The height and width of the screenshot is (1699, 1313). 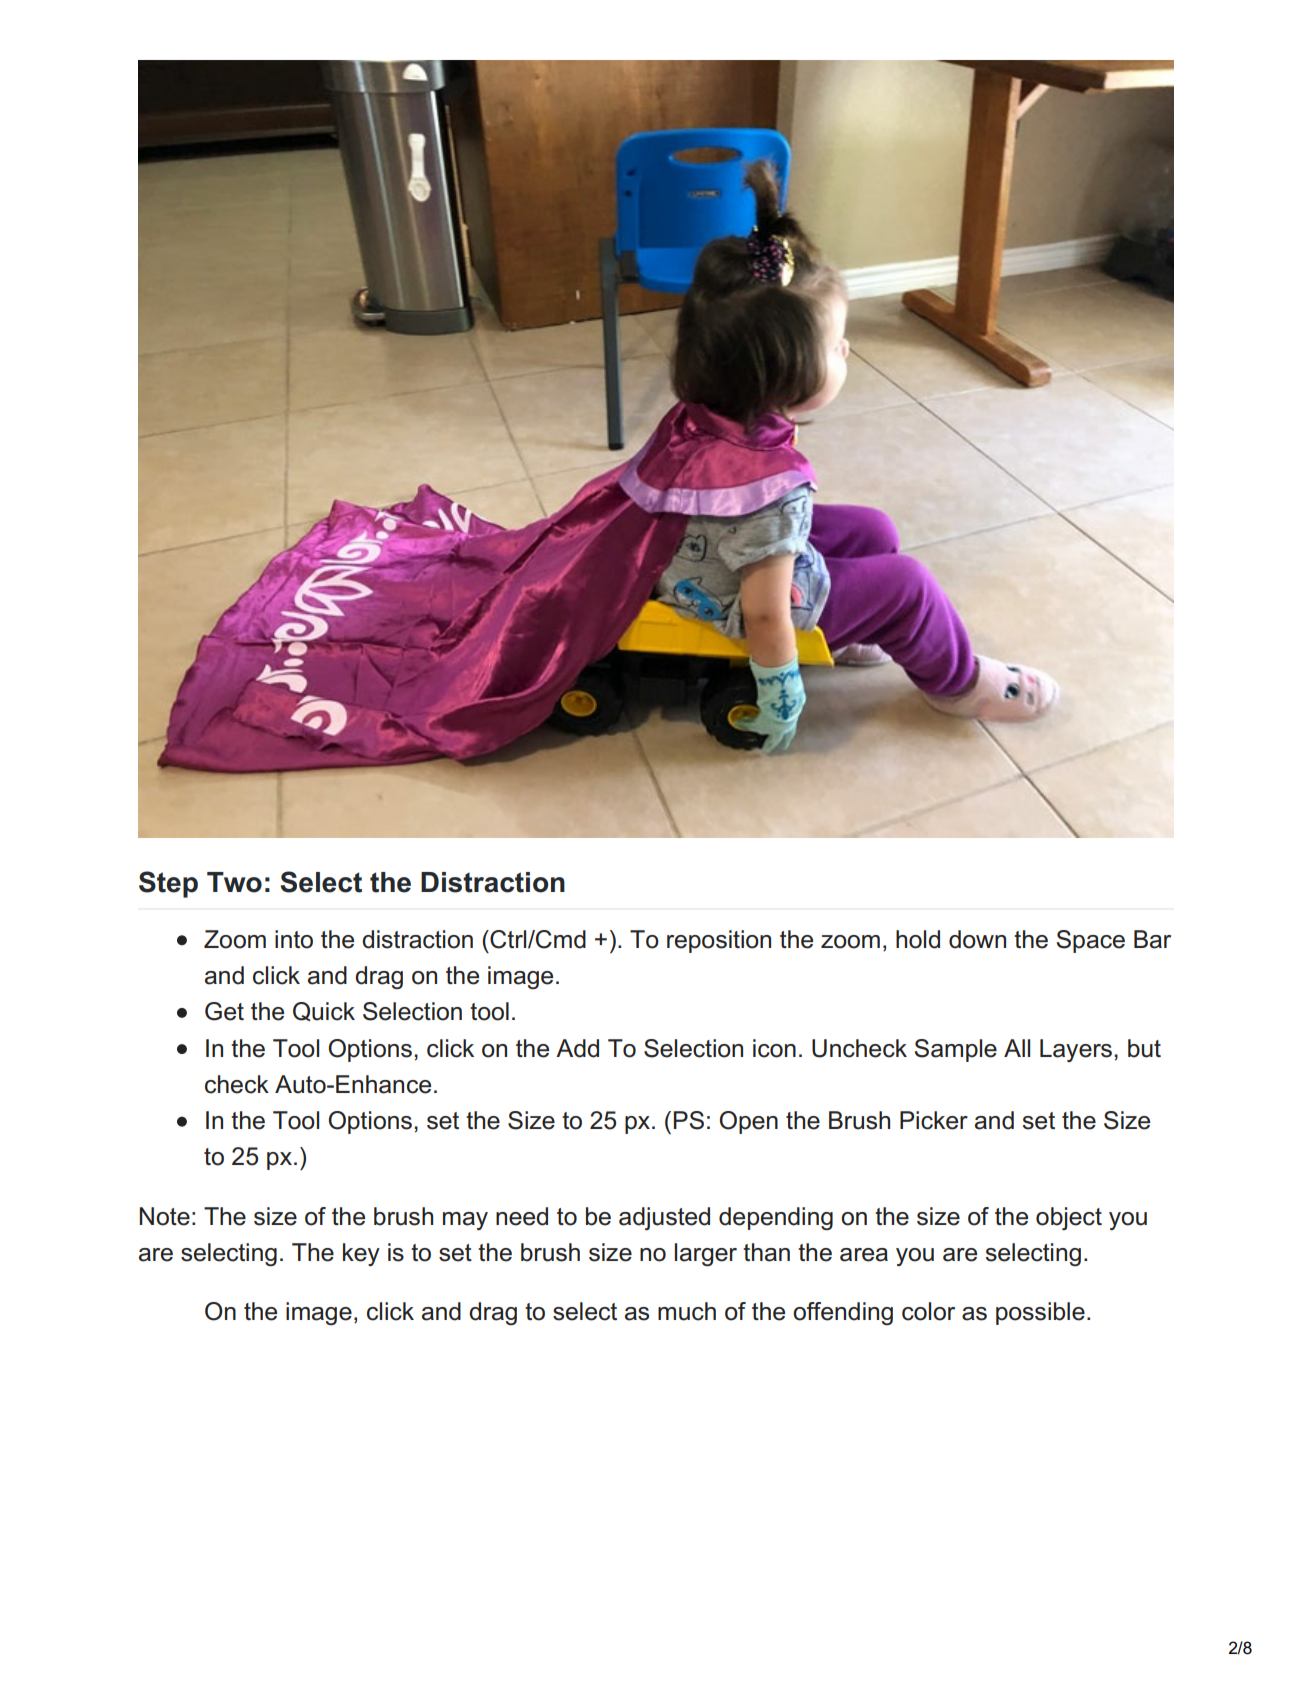 What do you see at coordinates (719, 941) in the screenshot?
I see `reposition` at bounding box center [719, 941].
